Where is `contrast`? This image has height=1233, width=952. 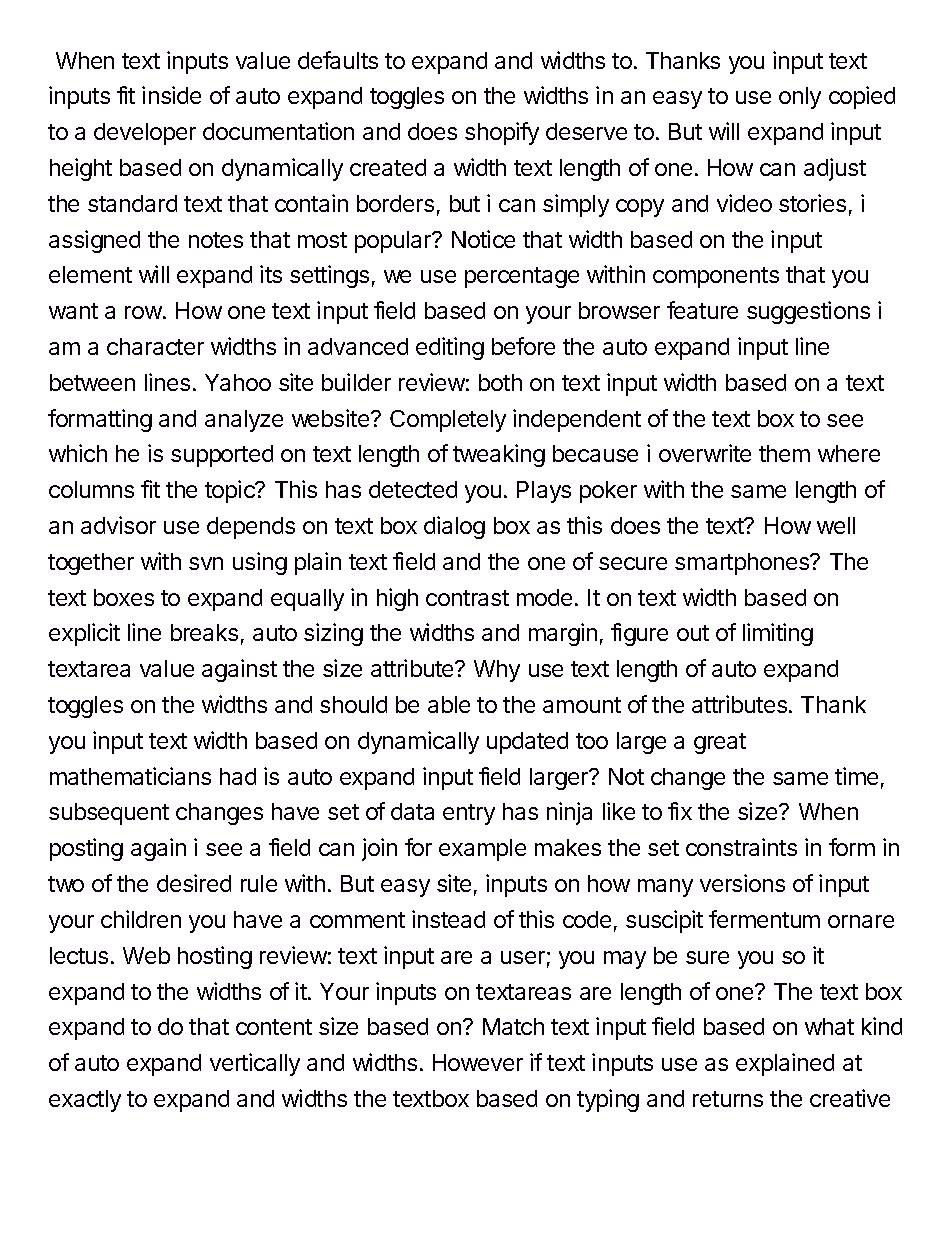
contrast is located at coordinates (467, 598).
